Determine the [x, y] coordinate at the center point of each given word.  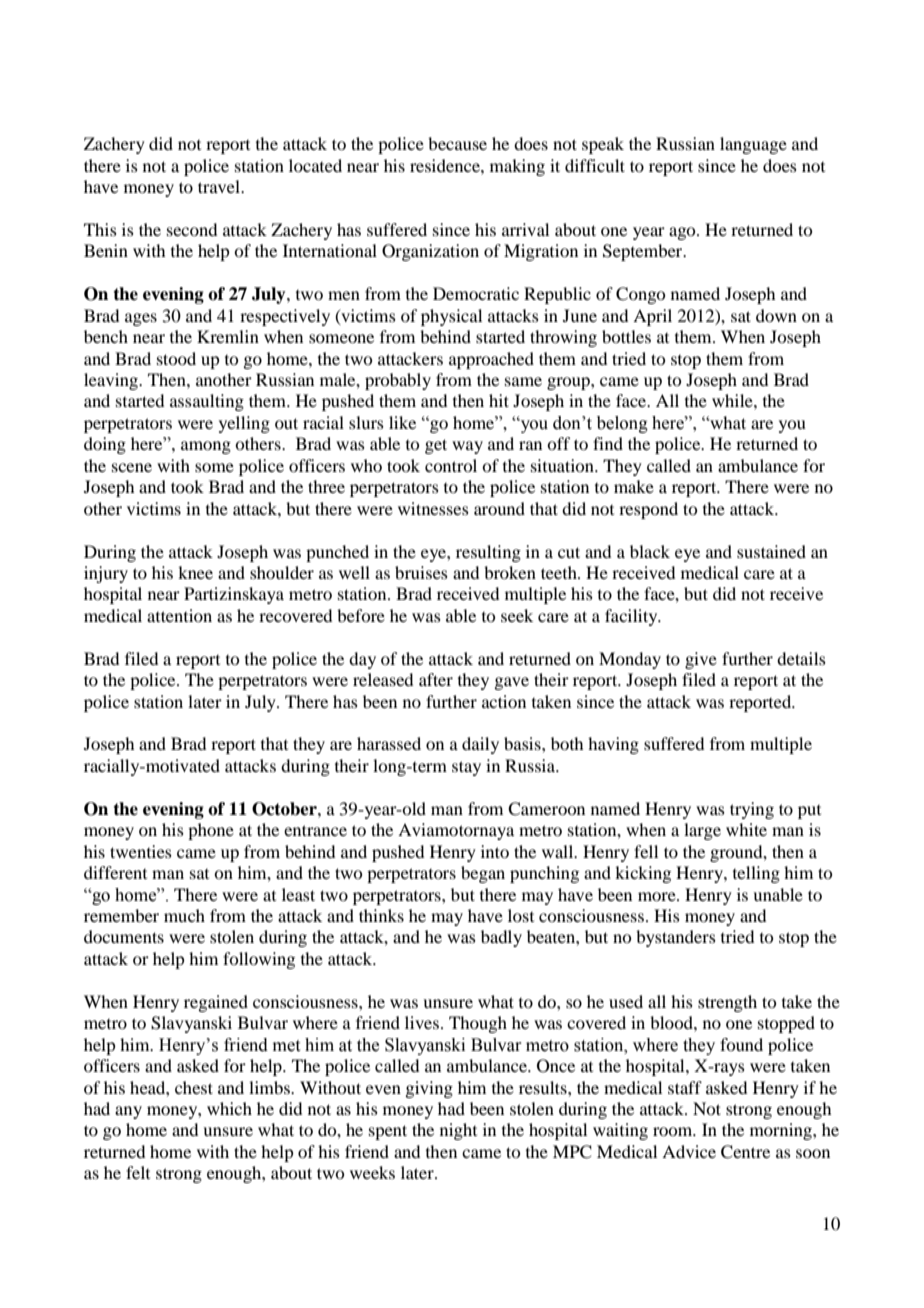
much [184, 915]
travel [220, 186]
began [483, 874]
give [701, 660]
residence [446, 165]
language [753, 145]
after [436, 679]
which [229, 1108]
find [608, 443]
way [467, 447]
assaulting [207, 402]
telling [756, 874]
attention [179, 615]
